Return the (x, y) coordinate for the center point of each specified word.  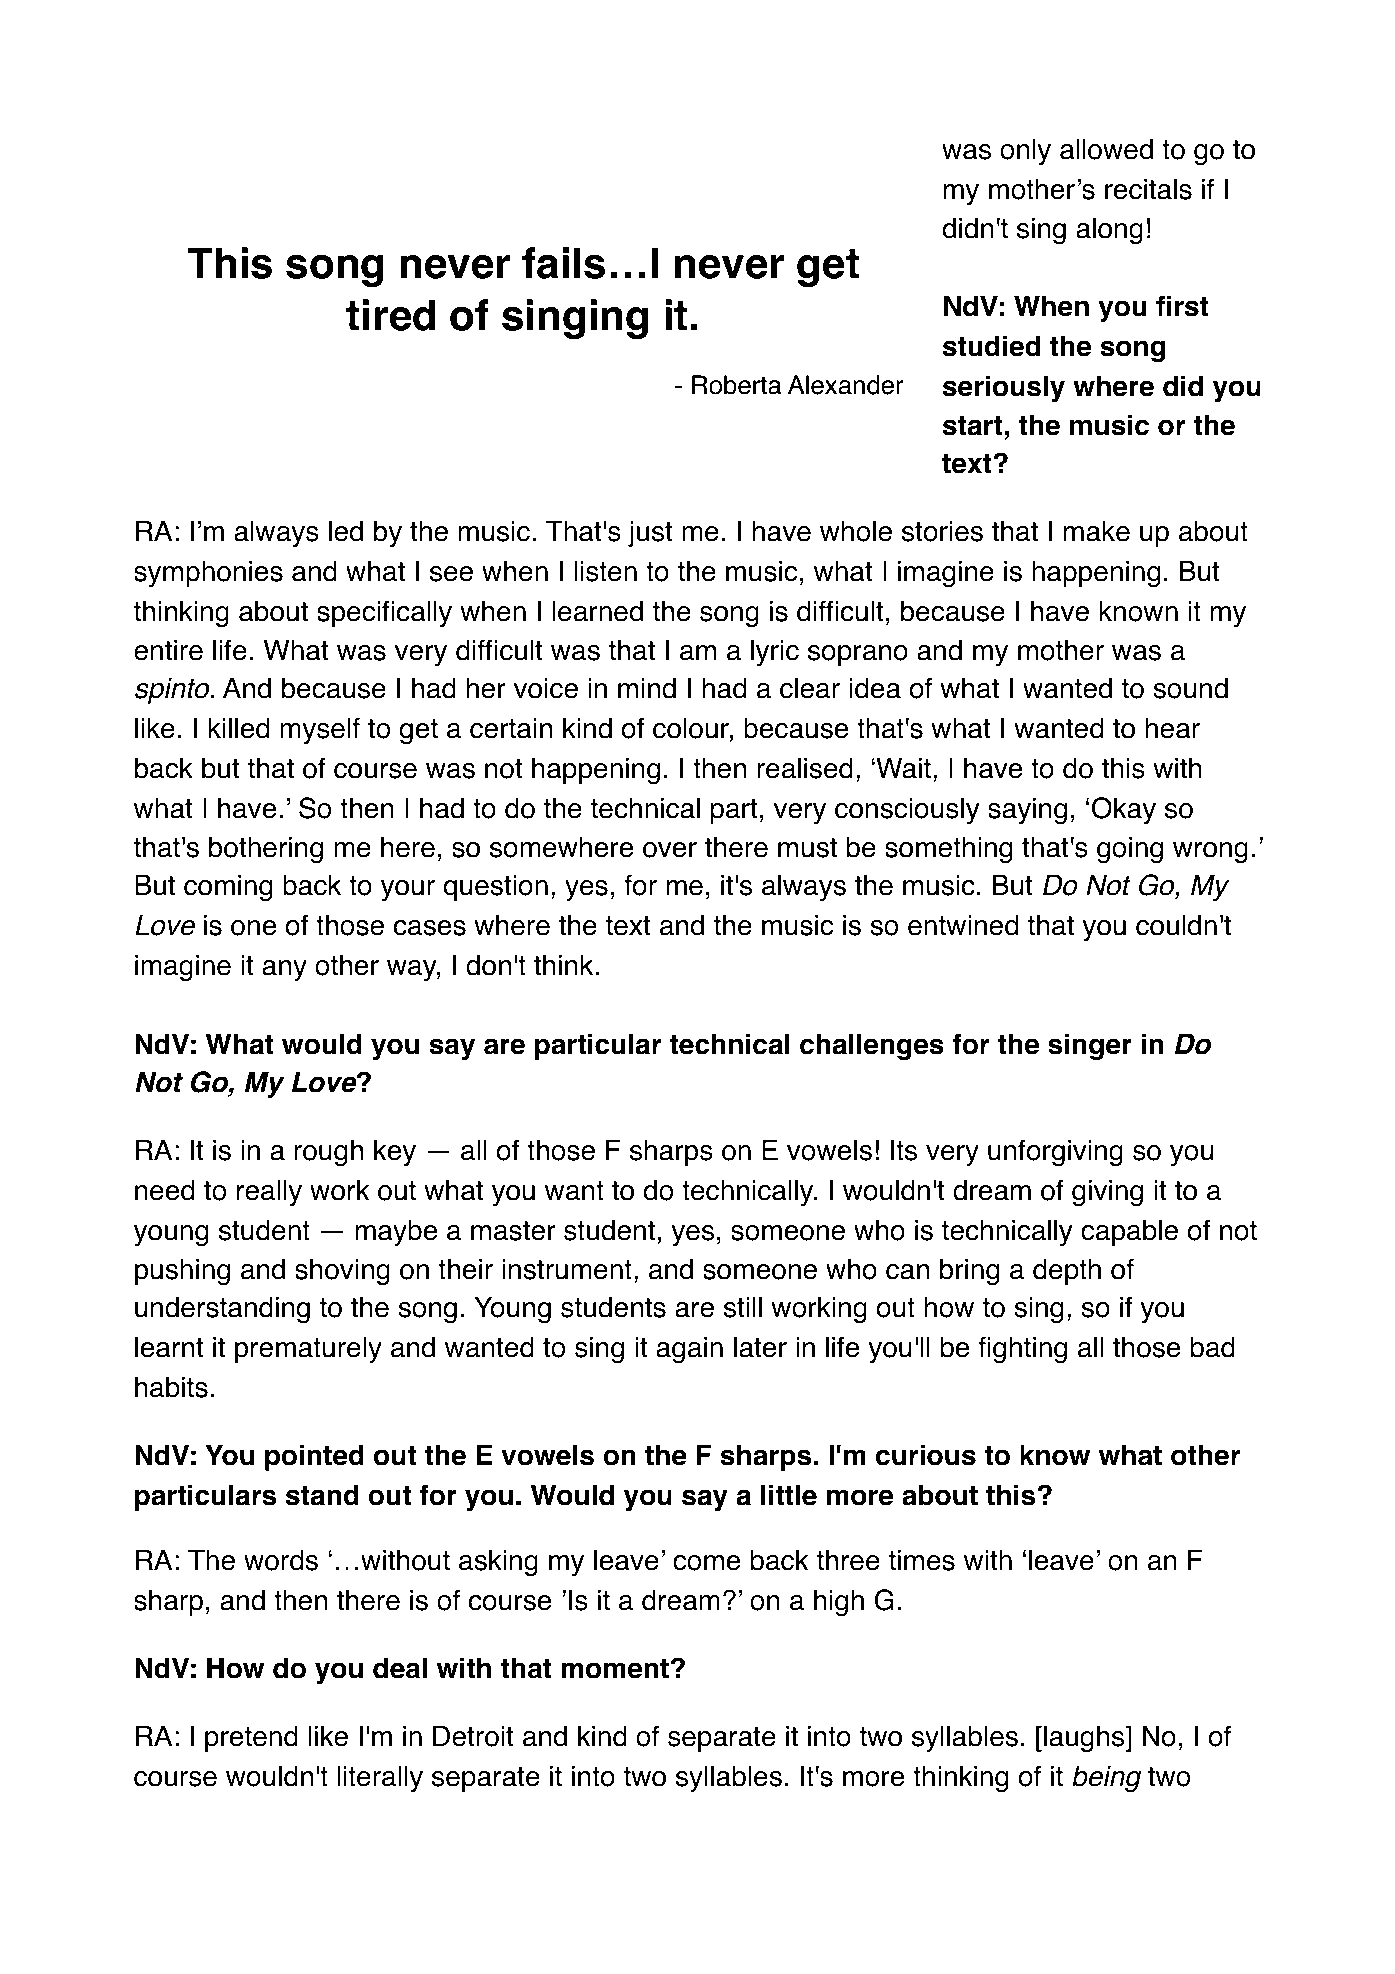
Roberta (737, 385)
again (689, 1350)
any (284, 970)
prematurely (308, 1350)
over (670, 850)
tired (391, 315)
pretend (251, 1738)
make (1097, 531)
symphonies (208, 573)
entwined (963, 925)
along (1109, 231)
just (650, 534)
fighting (1022, 1350)
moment (615, 1669)
